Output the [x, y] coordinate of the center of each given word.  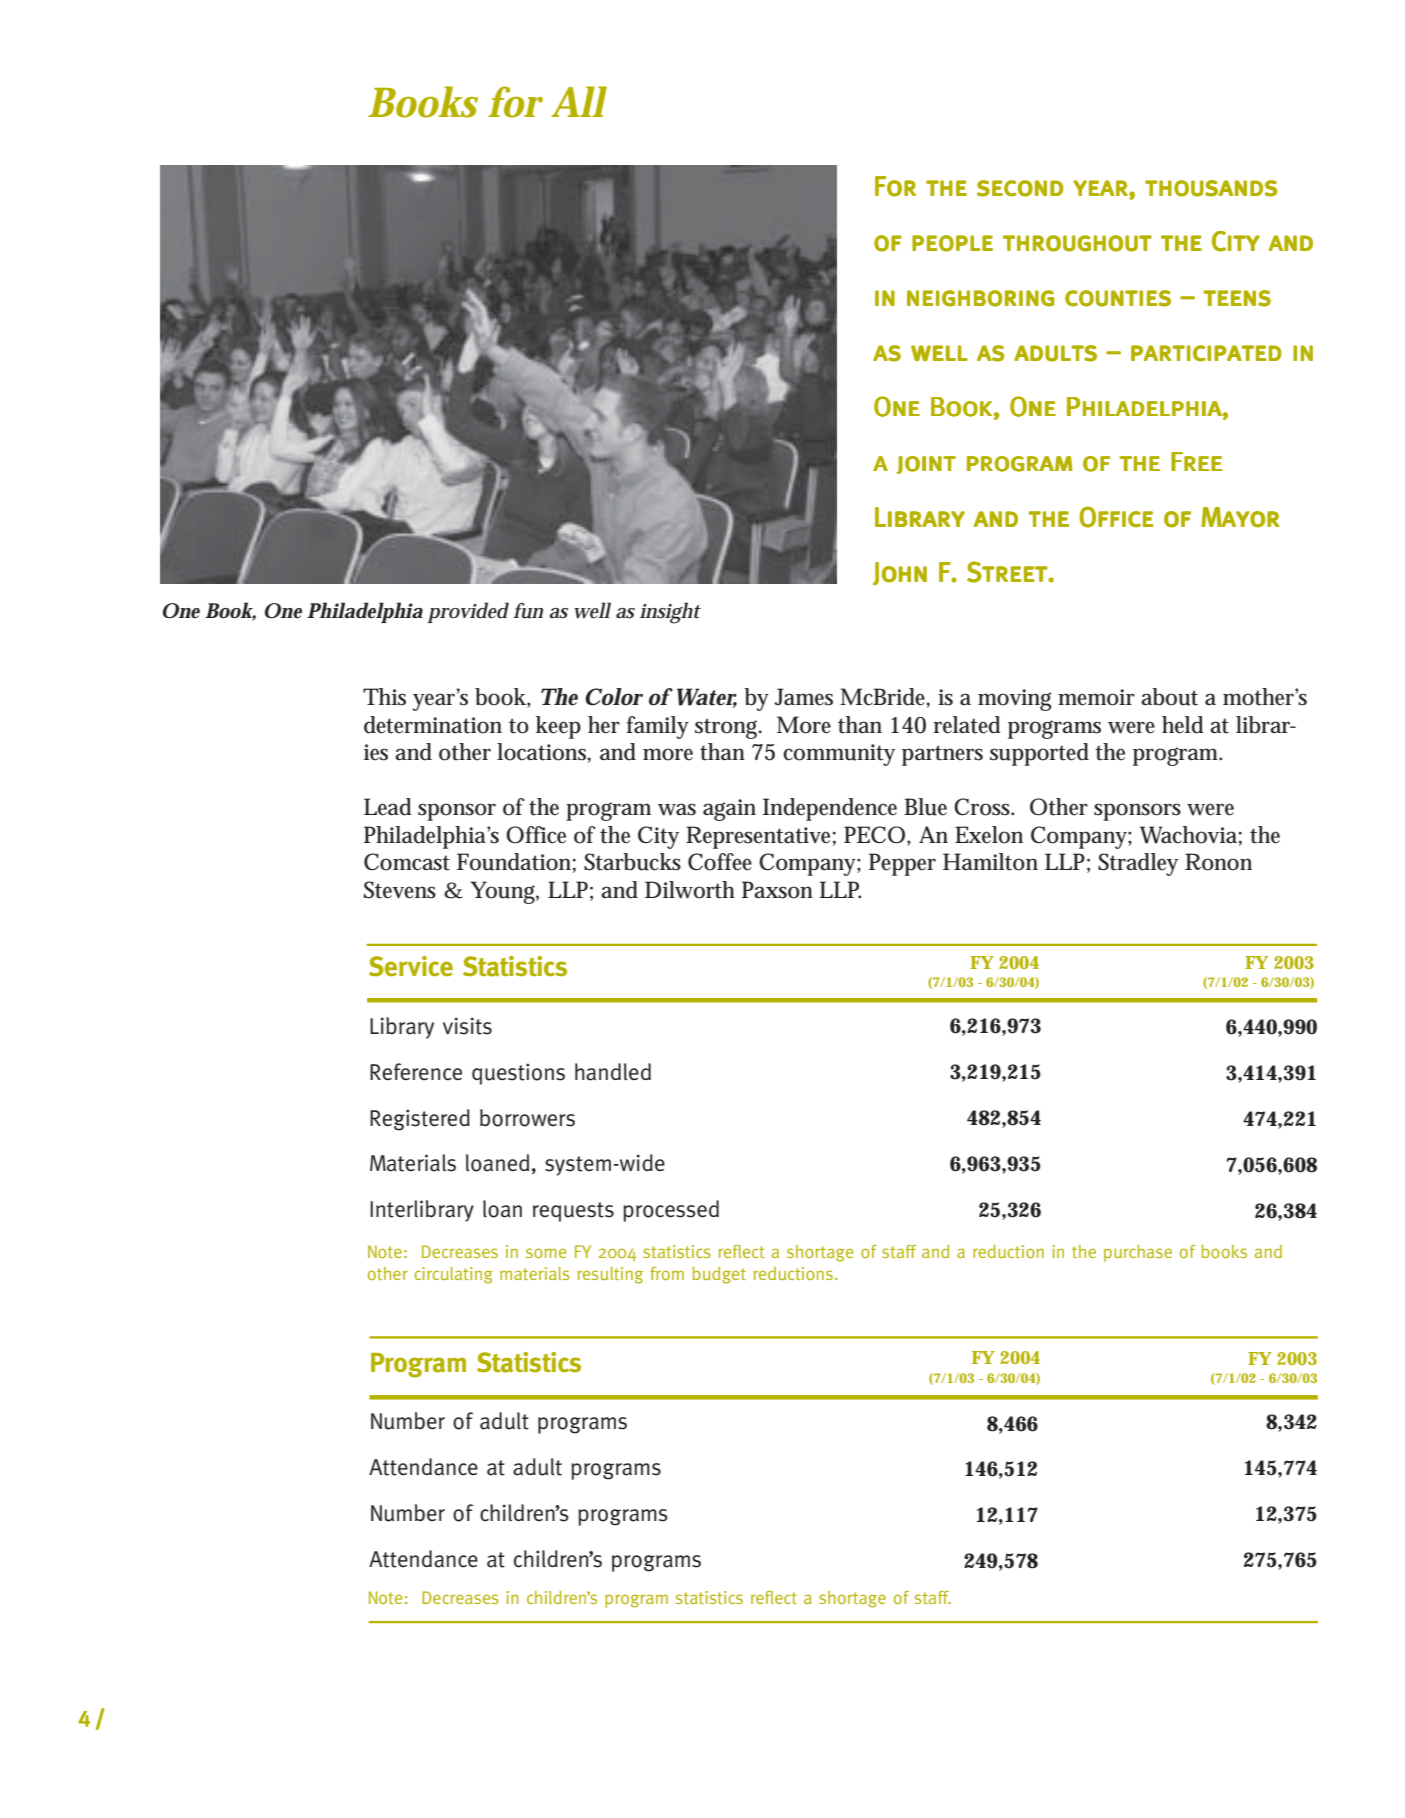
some [546, 1253]
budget [719, 1275]
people [952, 243]
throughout [1077, 243]
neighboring [980, 298]
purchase [1138, 1253]
